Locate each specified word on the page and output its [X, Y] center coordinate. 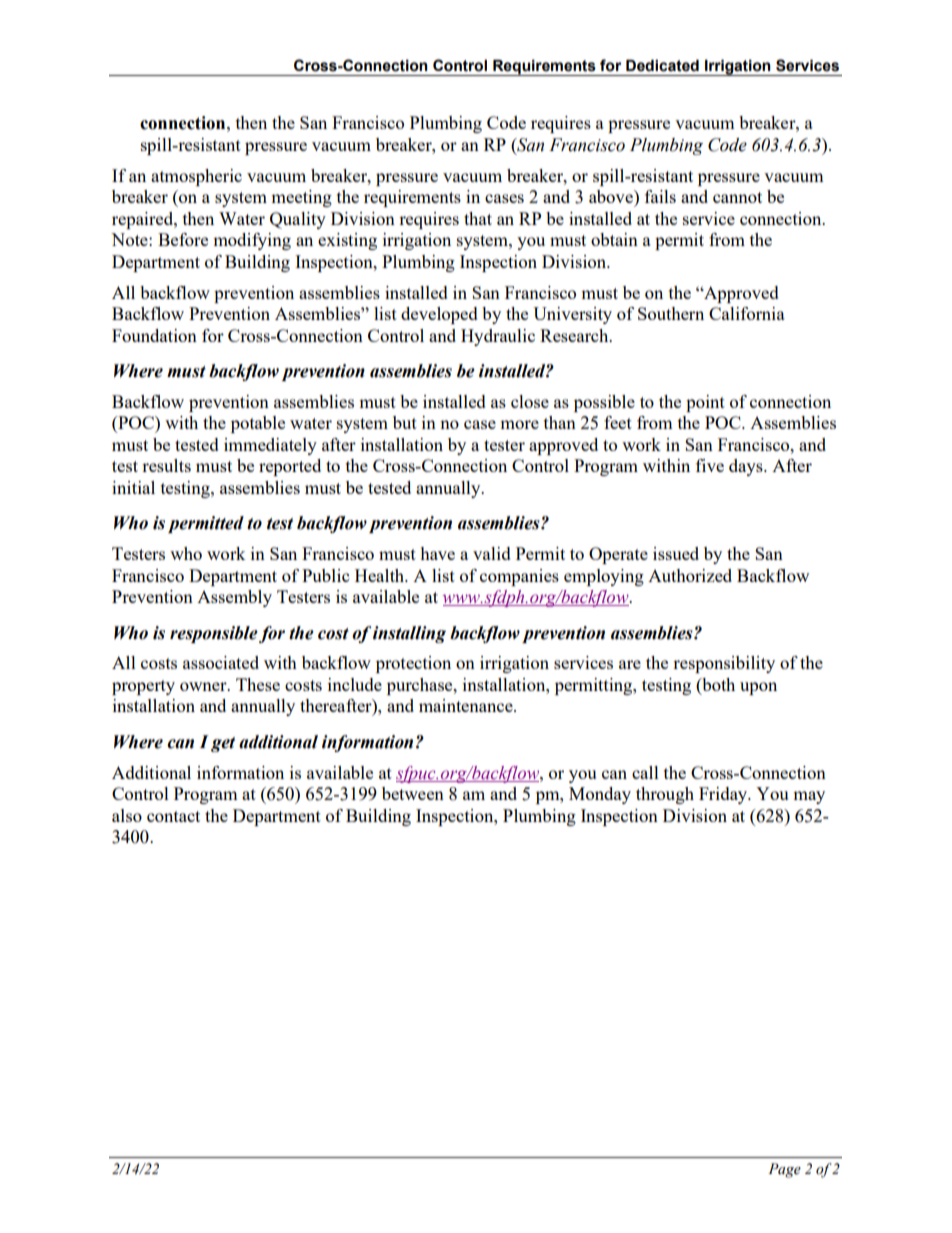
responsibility [724, 664]
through [665, 795]
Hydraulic [498, 337]
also [127, 815]
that [478, 218]
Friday [724, 795]
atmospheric [196, 177]
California [747, 313]
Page [784, 1170]
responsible [214, 634]
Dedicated [662, 66]
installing [409, 634]
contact [173, 816]
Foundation [154, 335]
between [413, 793]
